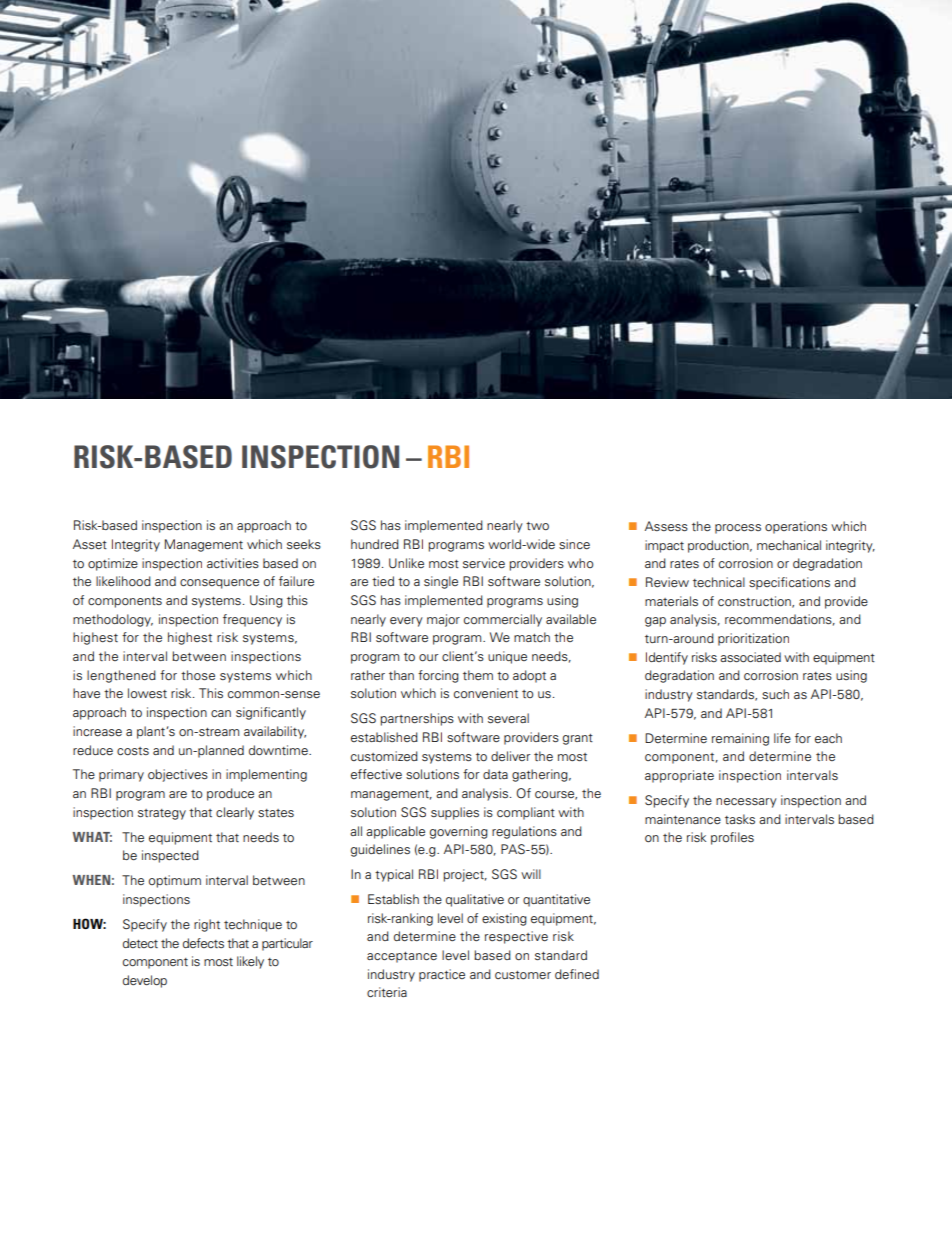 Image resolution: width=952 pixels, height=1233 pixels. Describe the element at coordinates (133, 751) in the screenshot. I see `costs` at that location.
